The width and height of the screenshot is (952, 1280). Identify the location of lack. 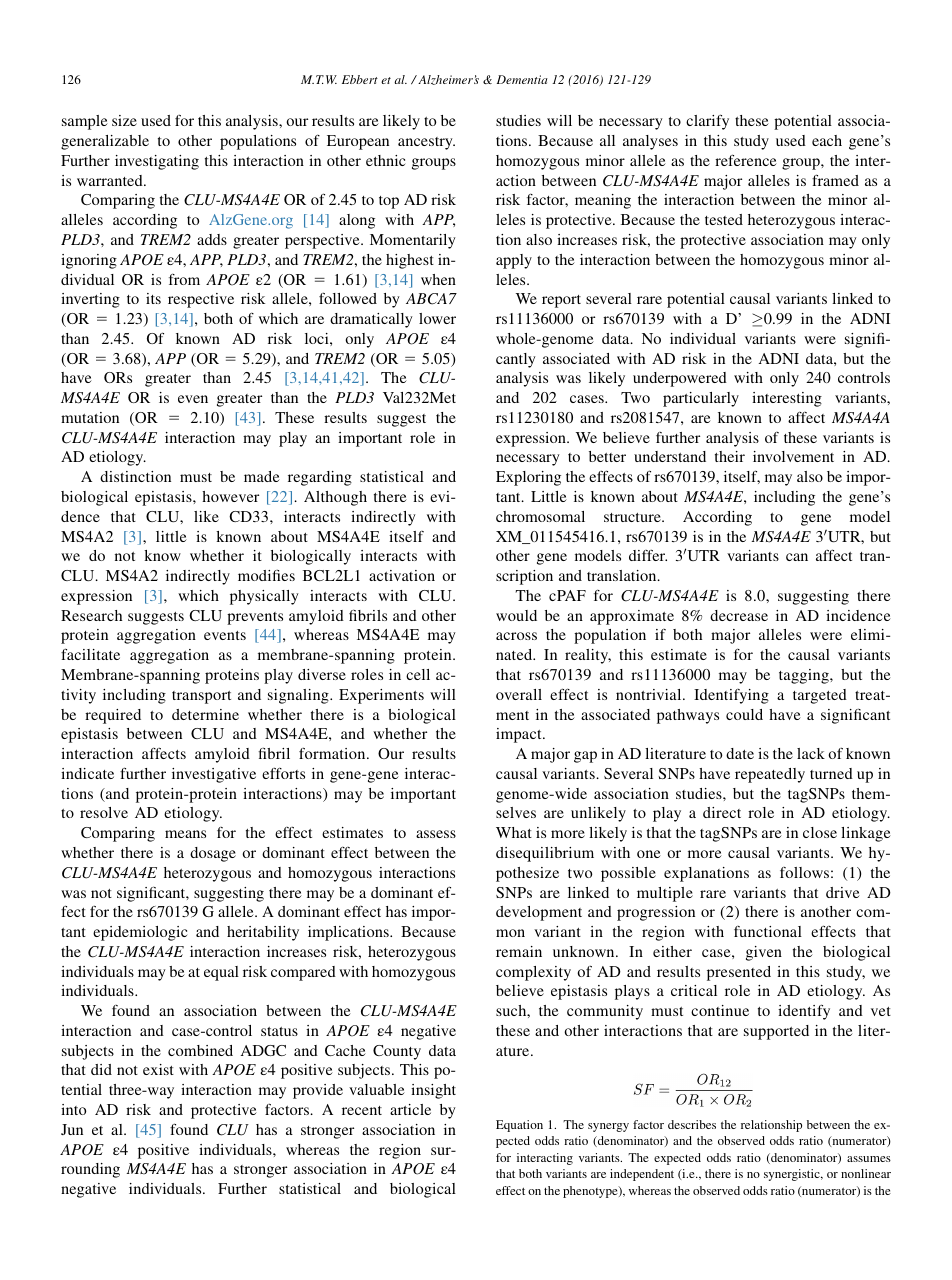
(811, 753).
